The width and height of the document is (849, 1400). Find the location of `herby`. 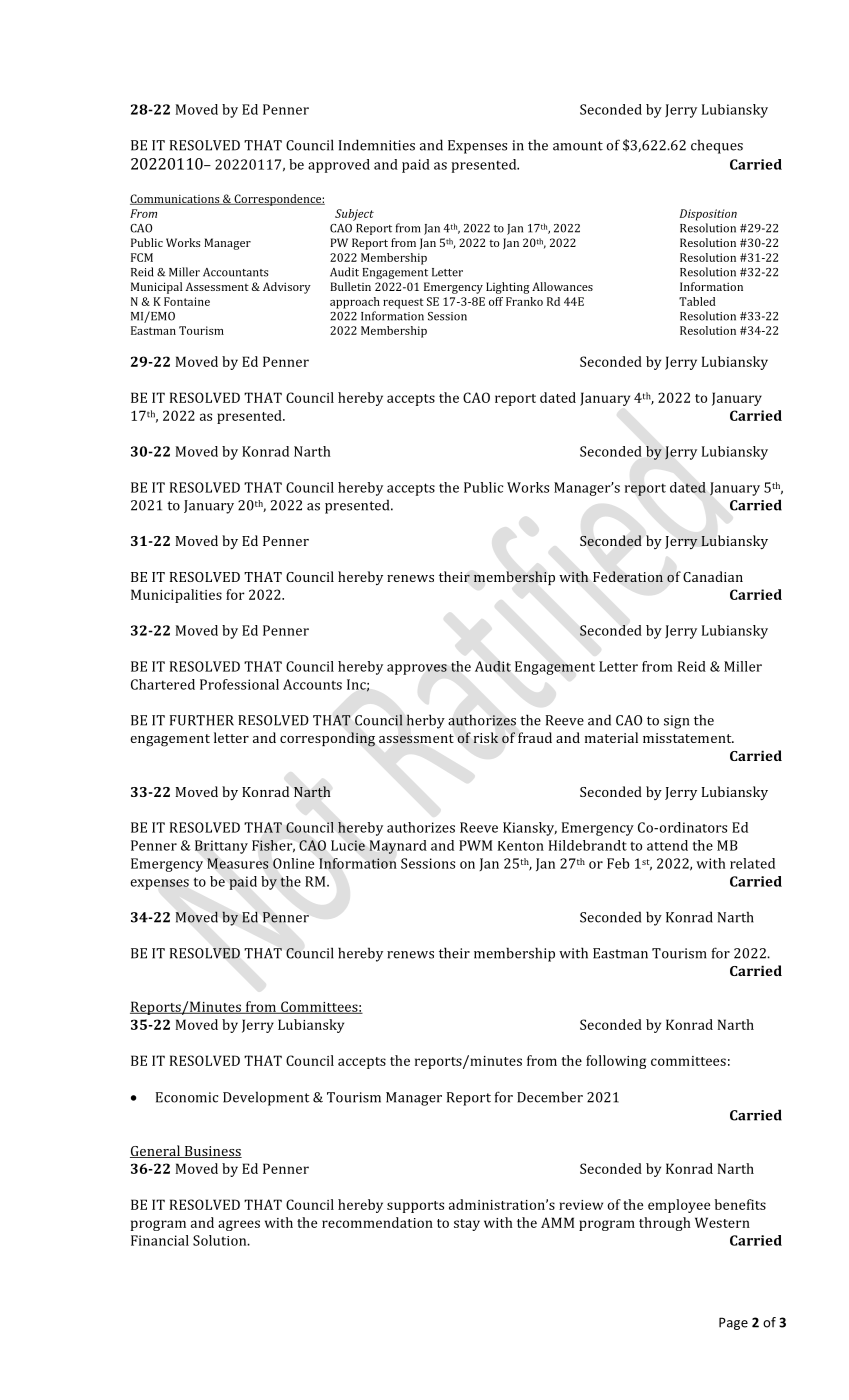

herby is located at coordinates (426, 721).
